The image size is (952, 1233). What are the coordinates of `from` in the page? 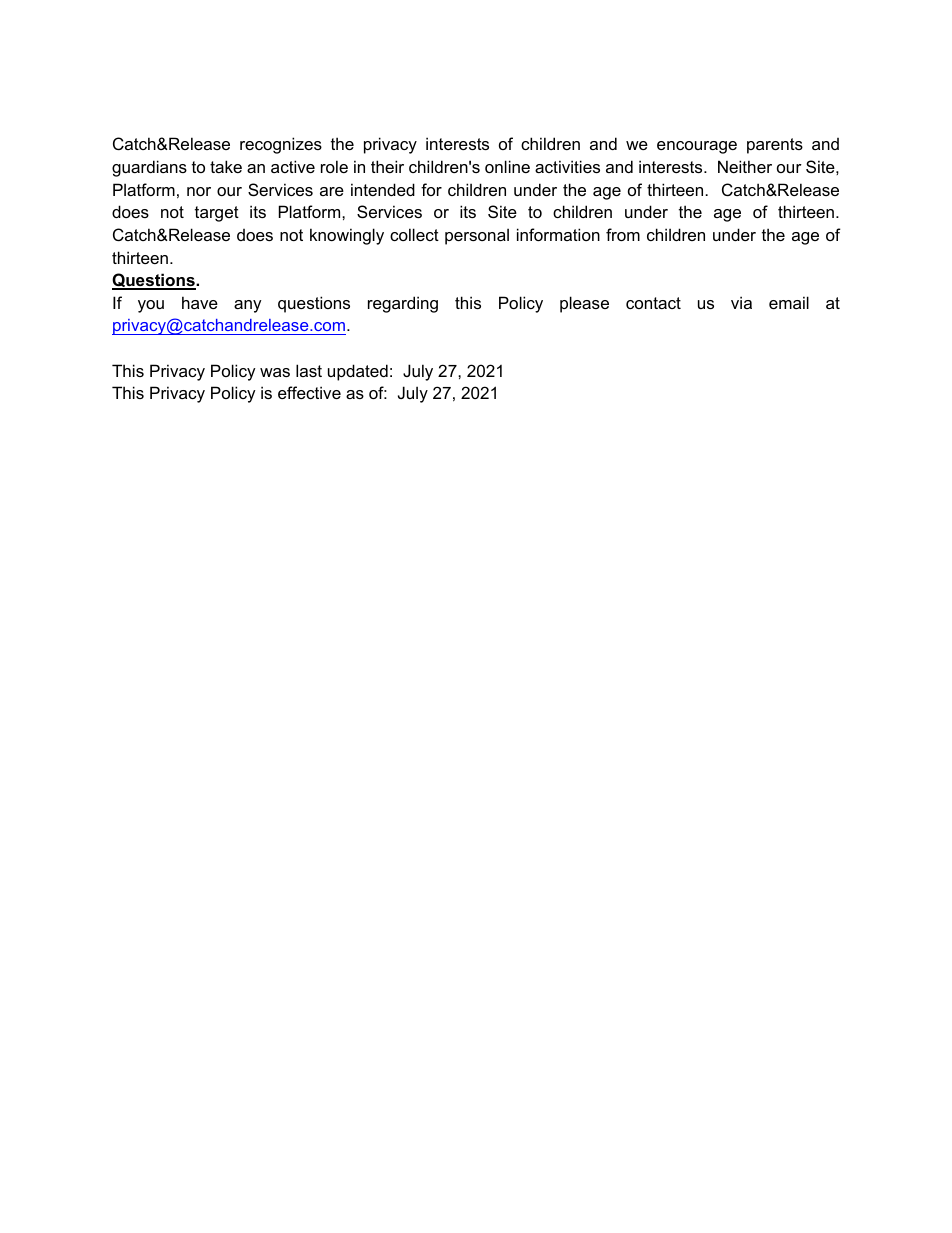 It's located at (623, 234).
